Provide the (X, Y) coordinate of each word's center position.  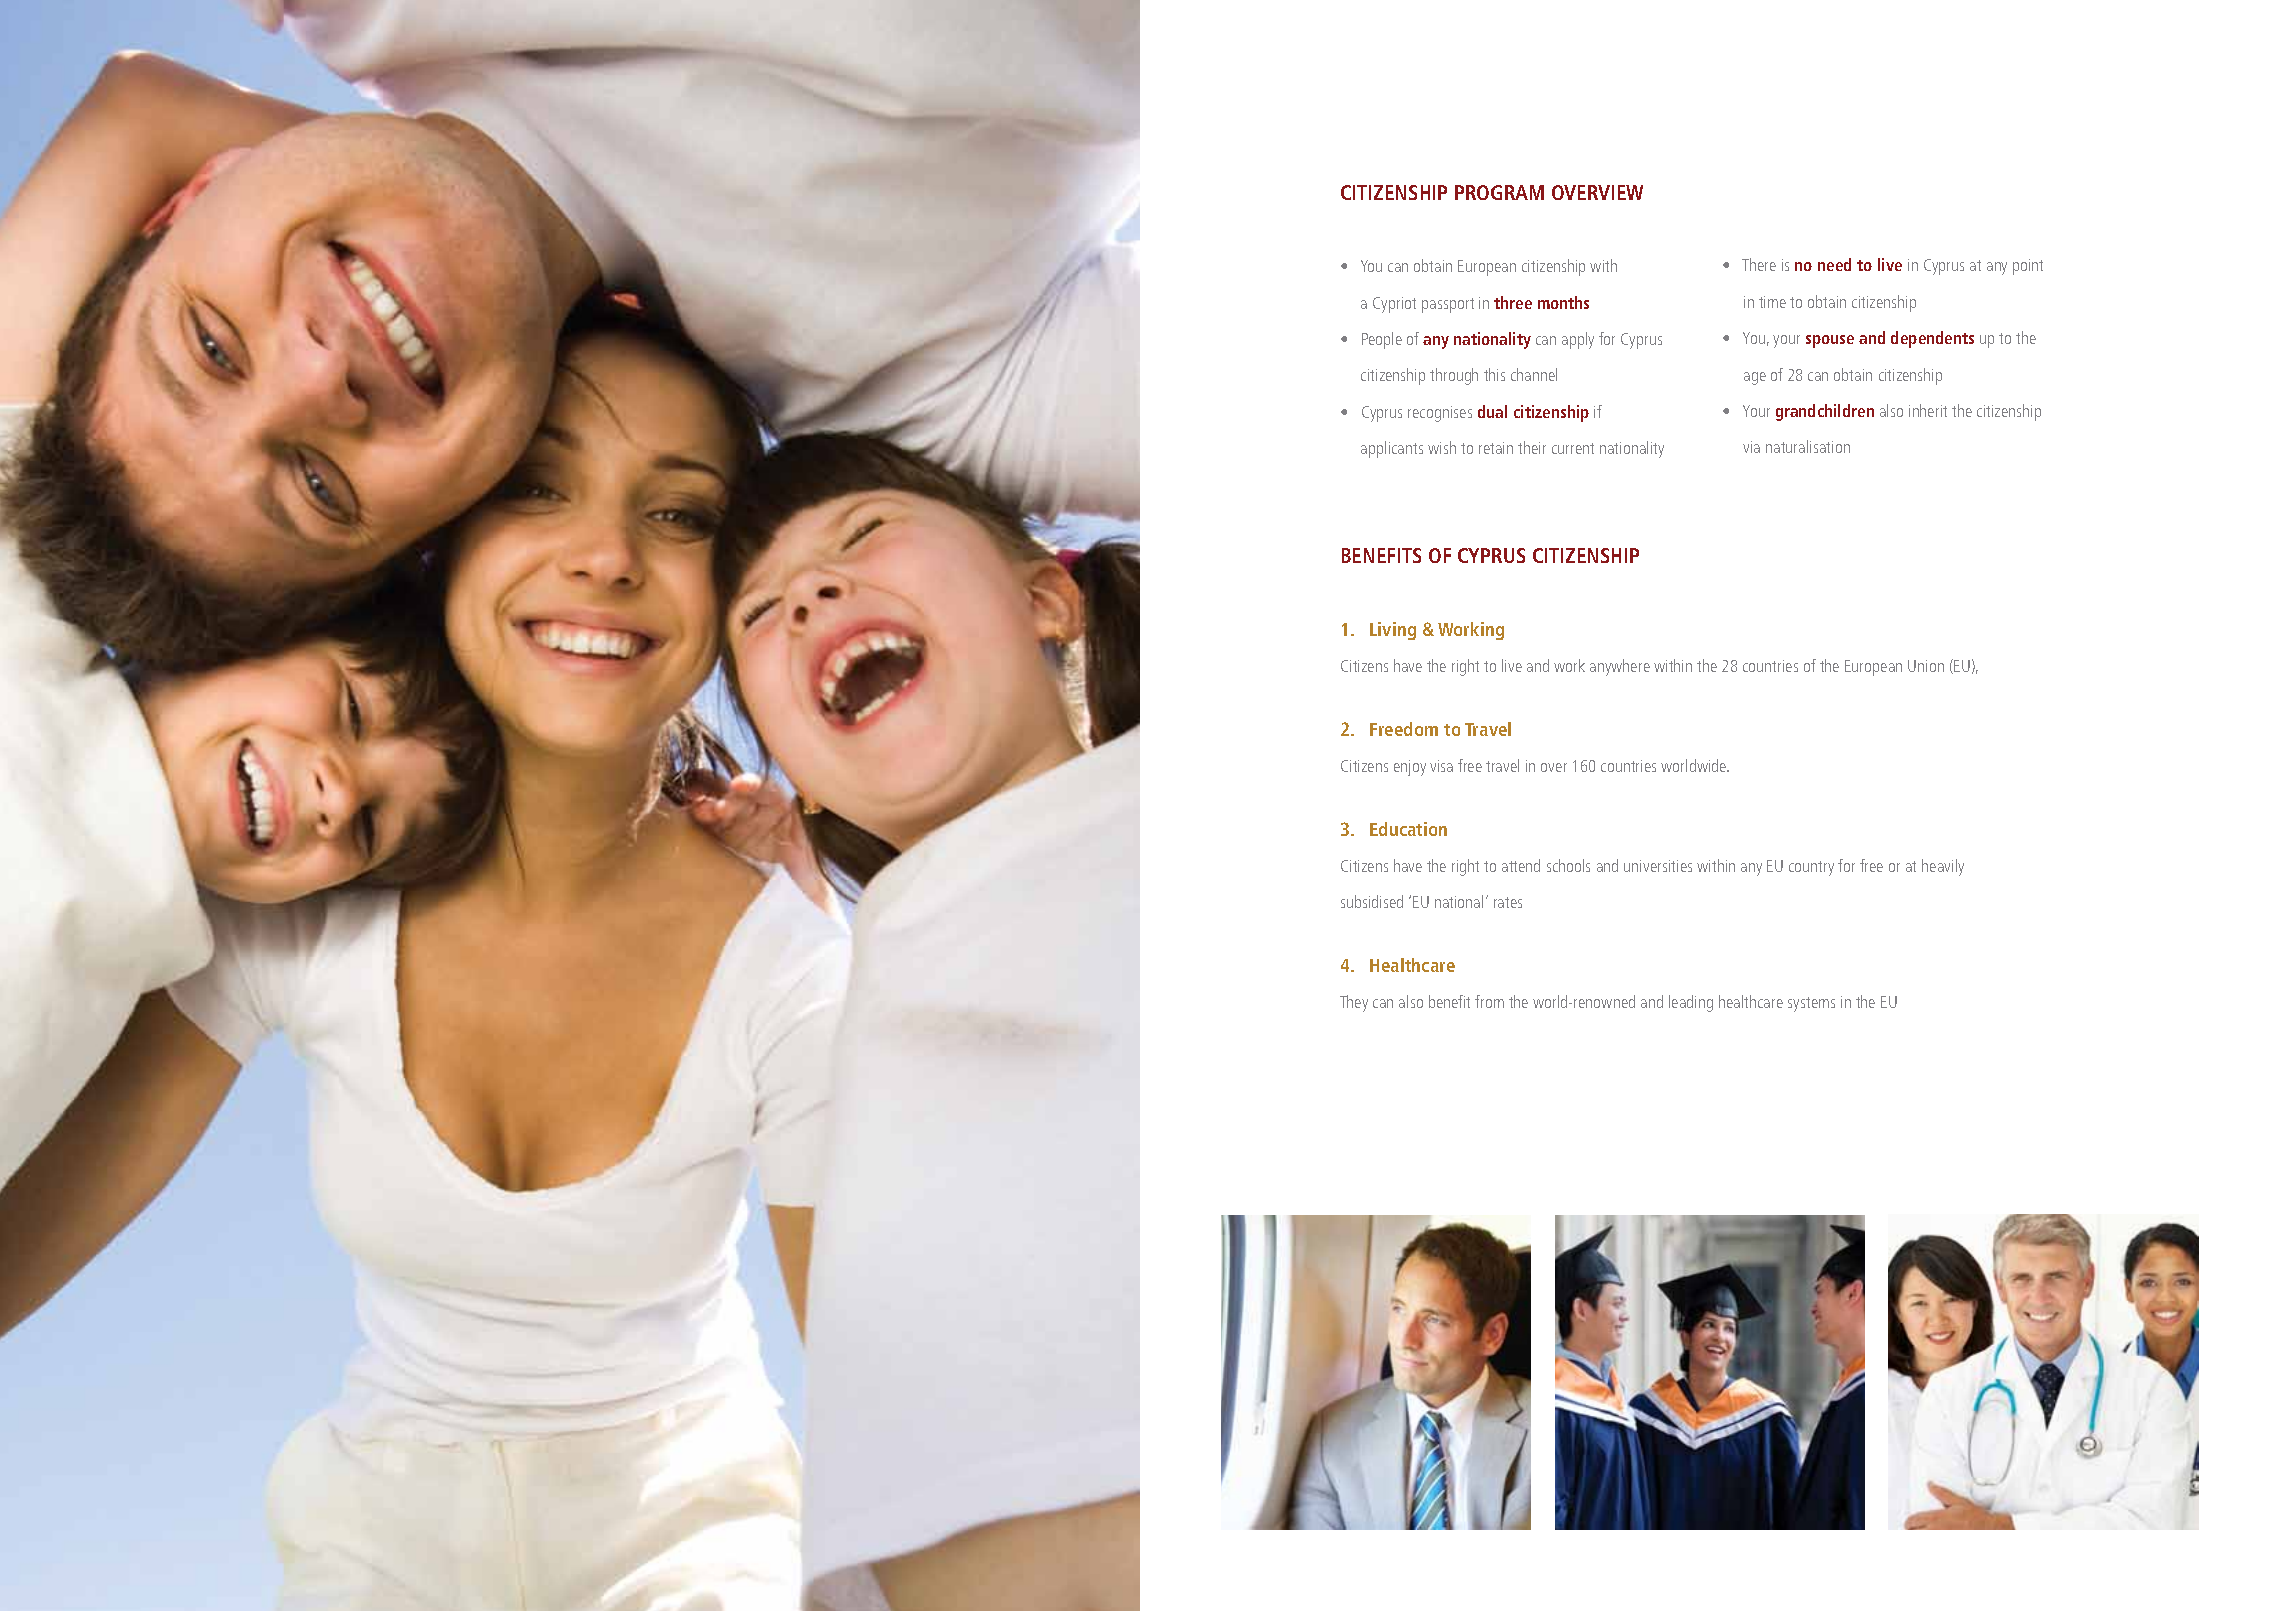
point (2028, 267)
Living (1393, 631)
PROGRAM (1499, 192)
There (1759, 264)
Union (1926, 666)
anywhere (1620, 667)
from (1489, 1001)
